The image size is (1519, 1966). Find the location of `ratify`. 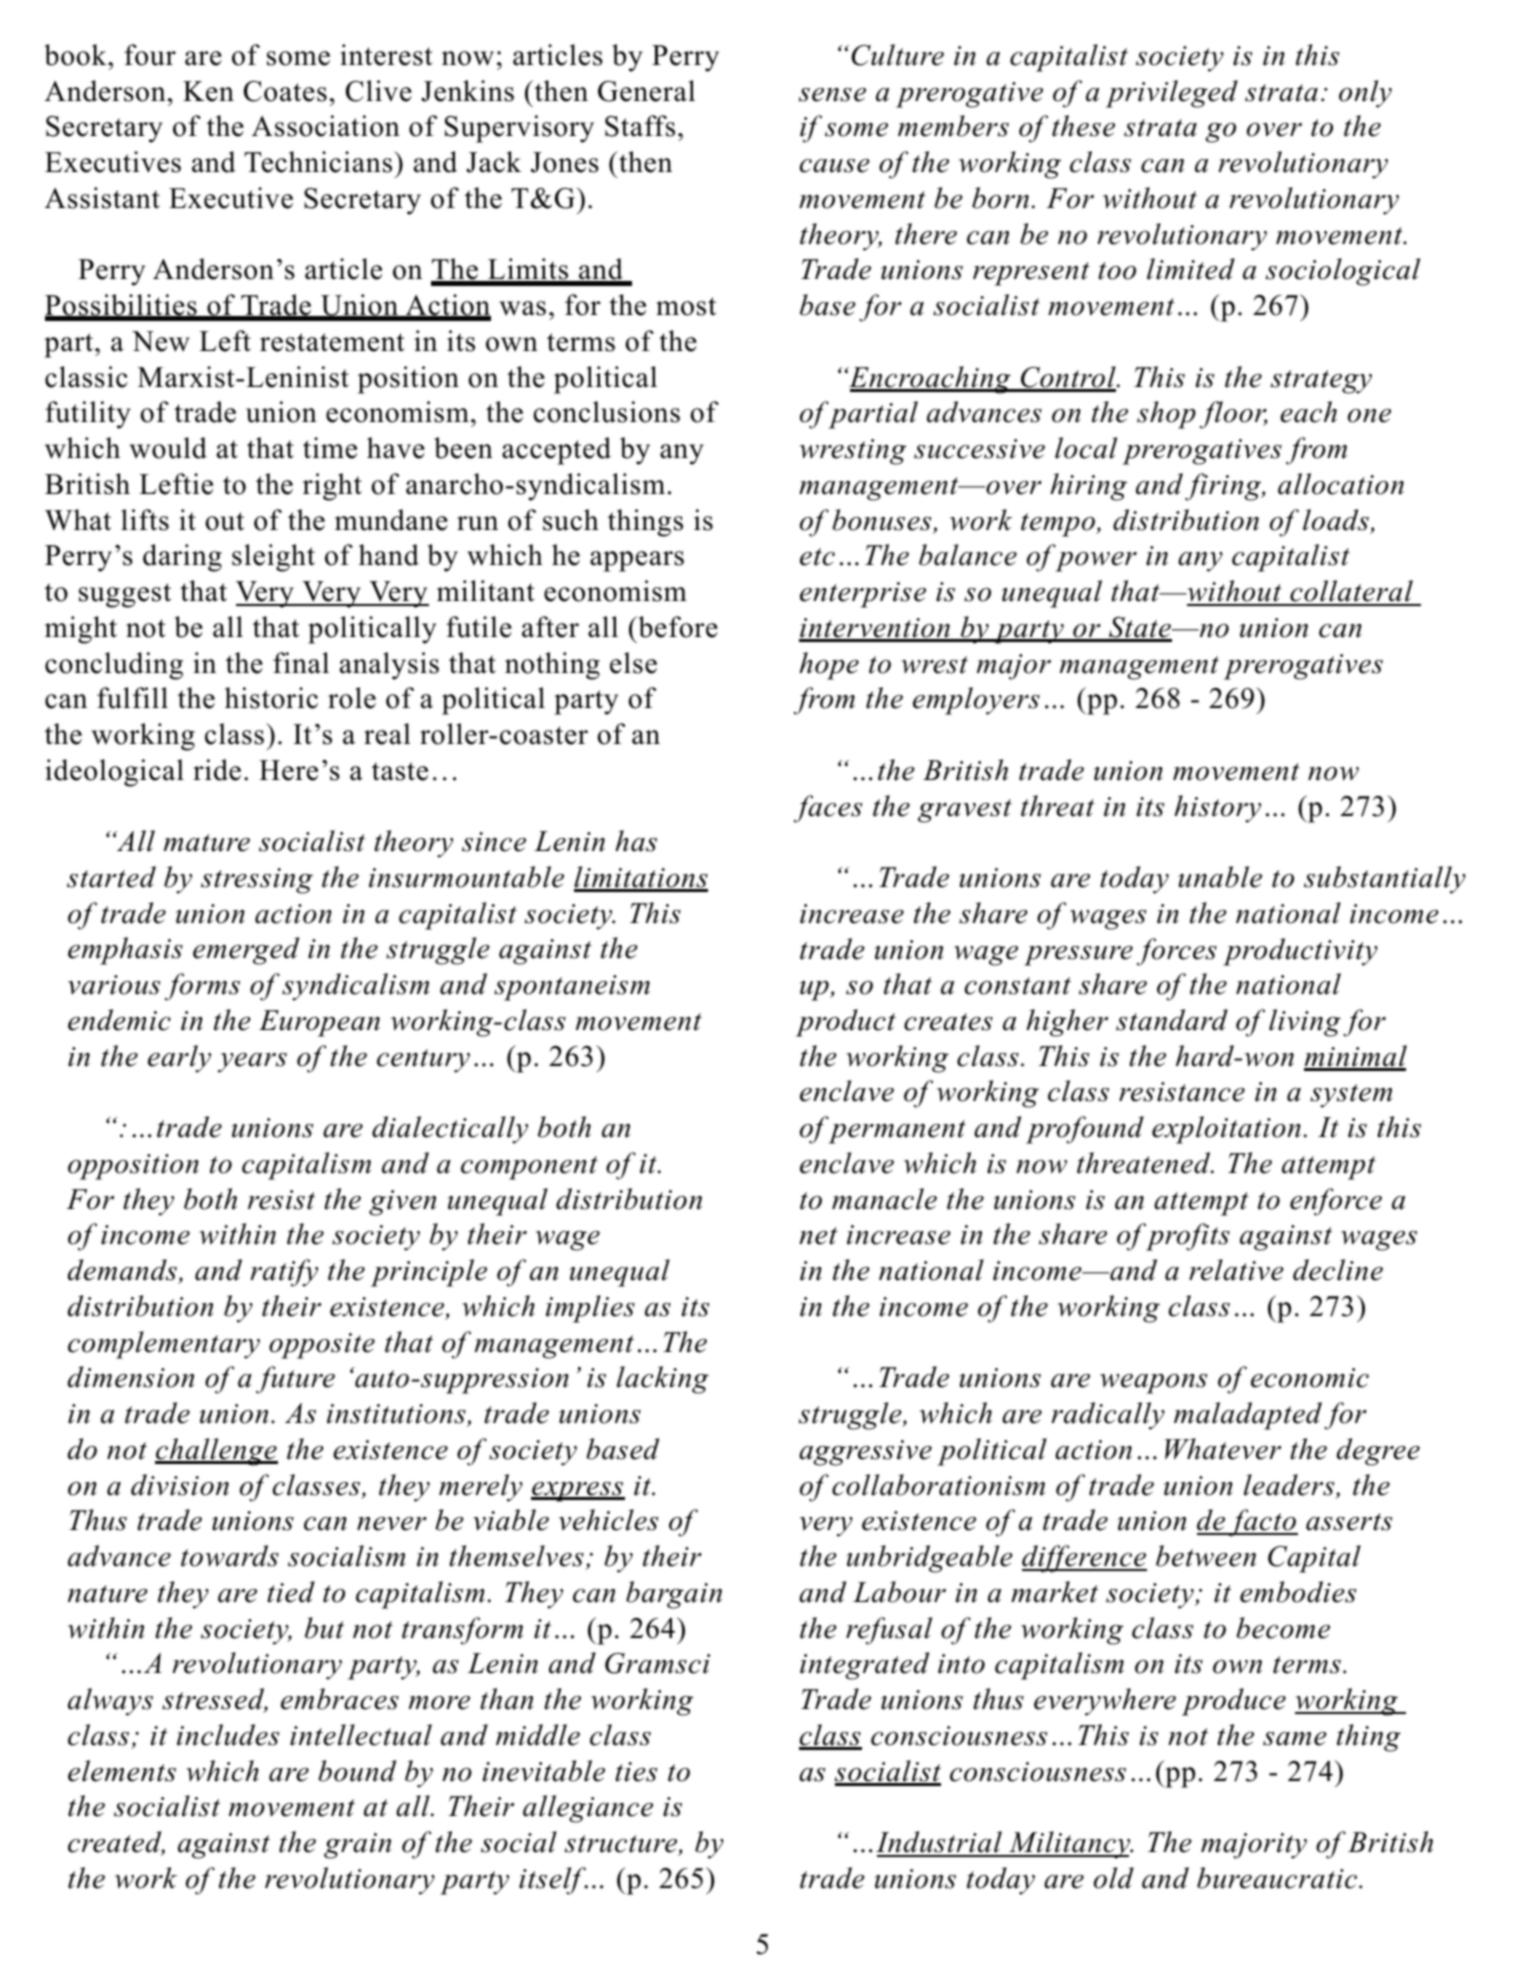

ratify is located at coordinates (284, 1273).
